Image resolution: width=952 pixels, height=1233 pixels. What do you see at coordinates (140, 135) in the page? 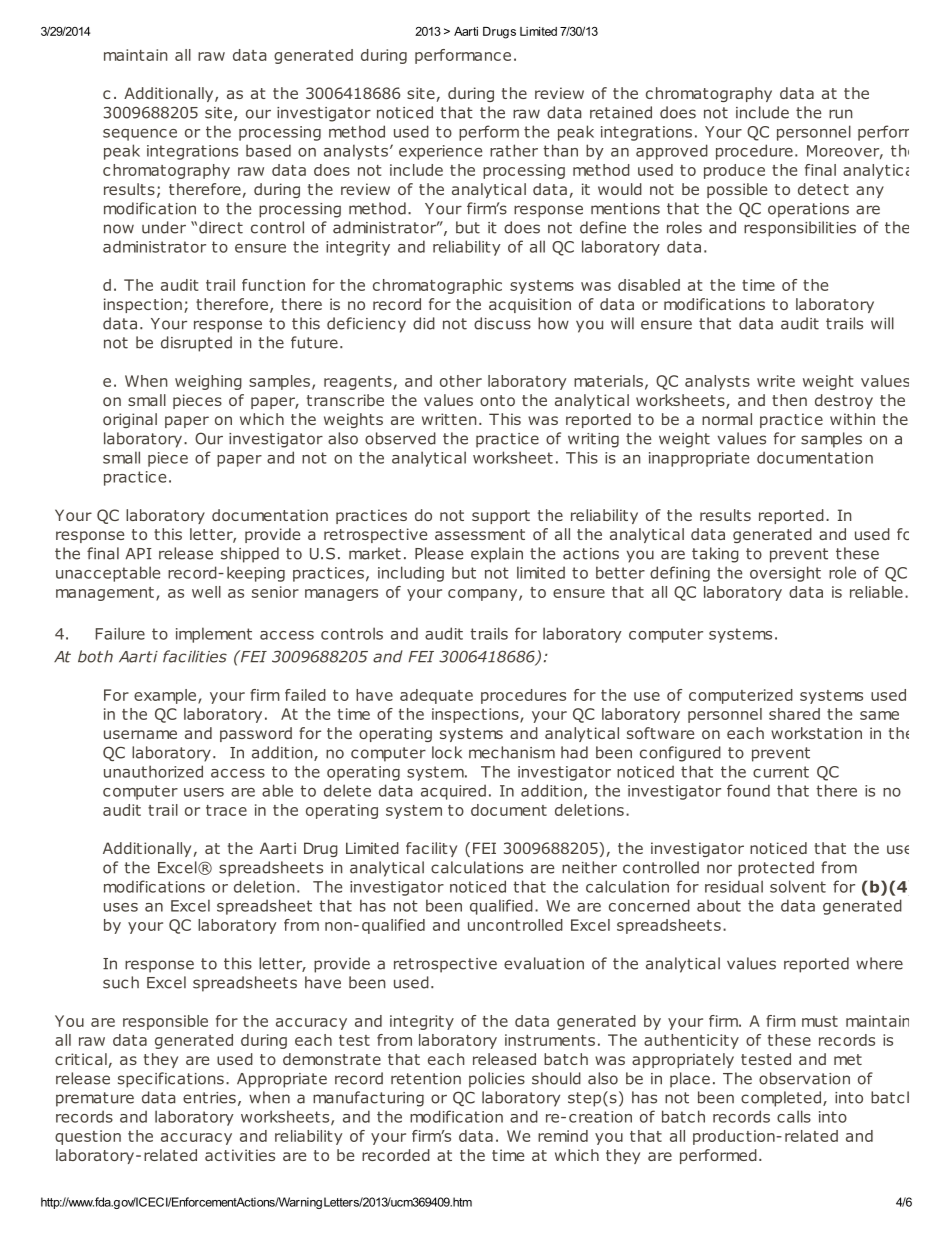
I see `sequence` at bounding box center [140, 135].
